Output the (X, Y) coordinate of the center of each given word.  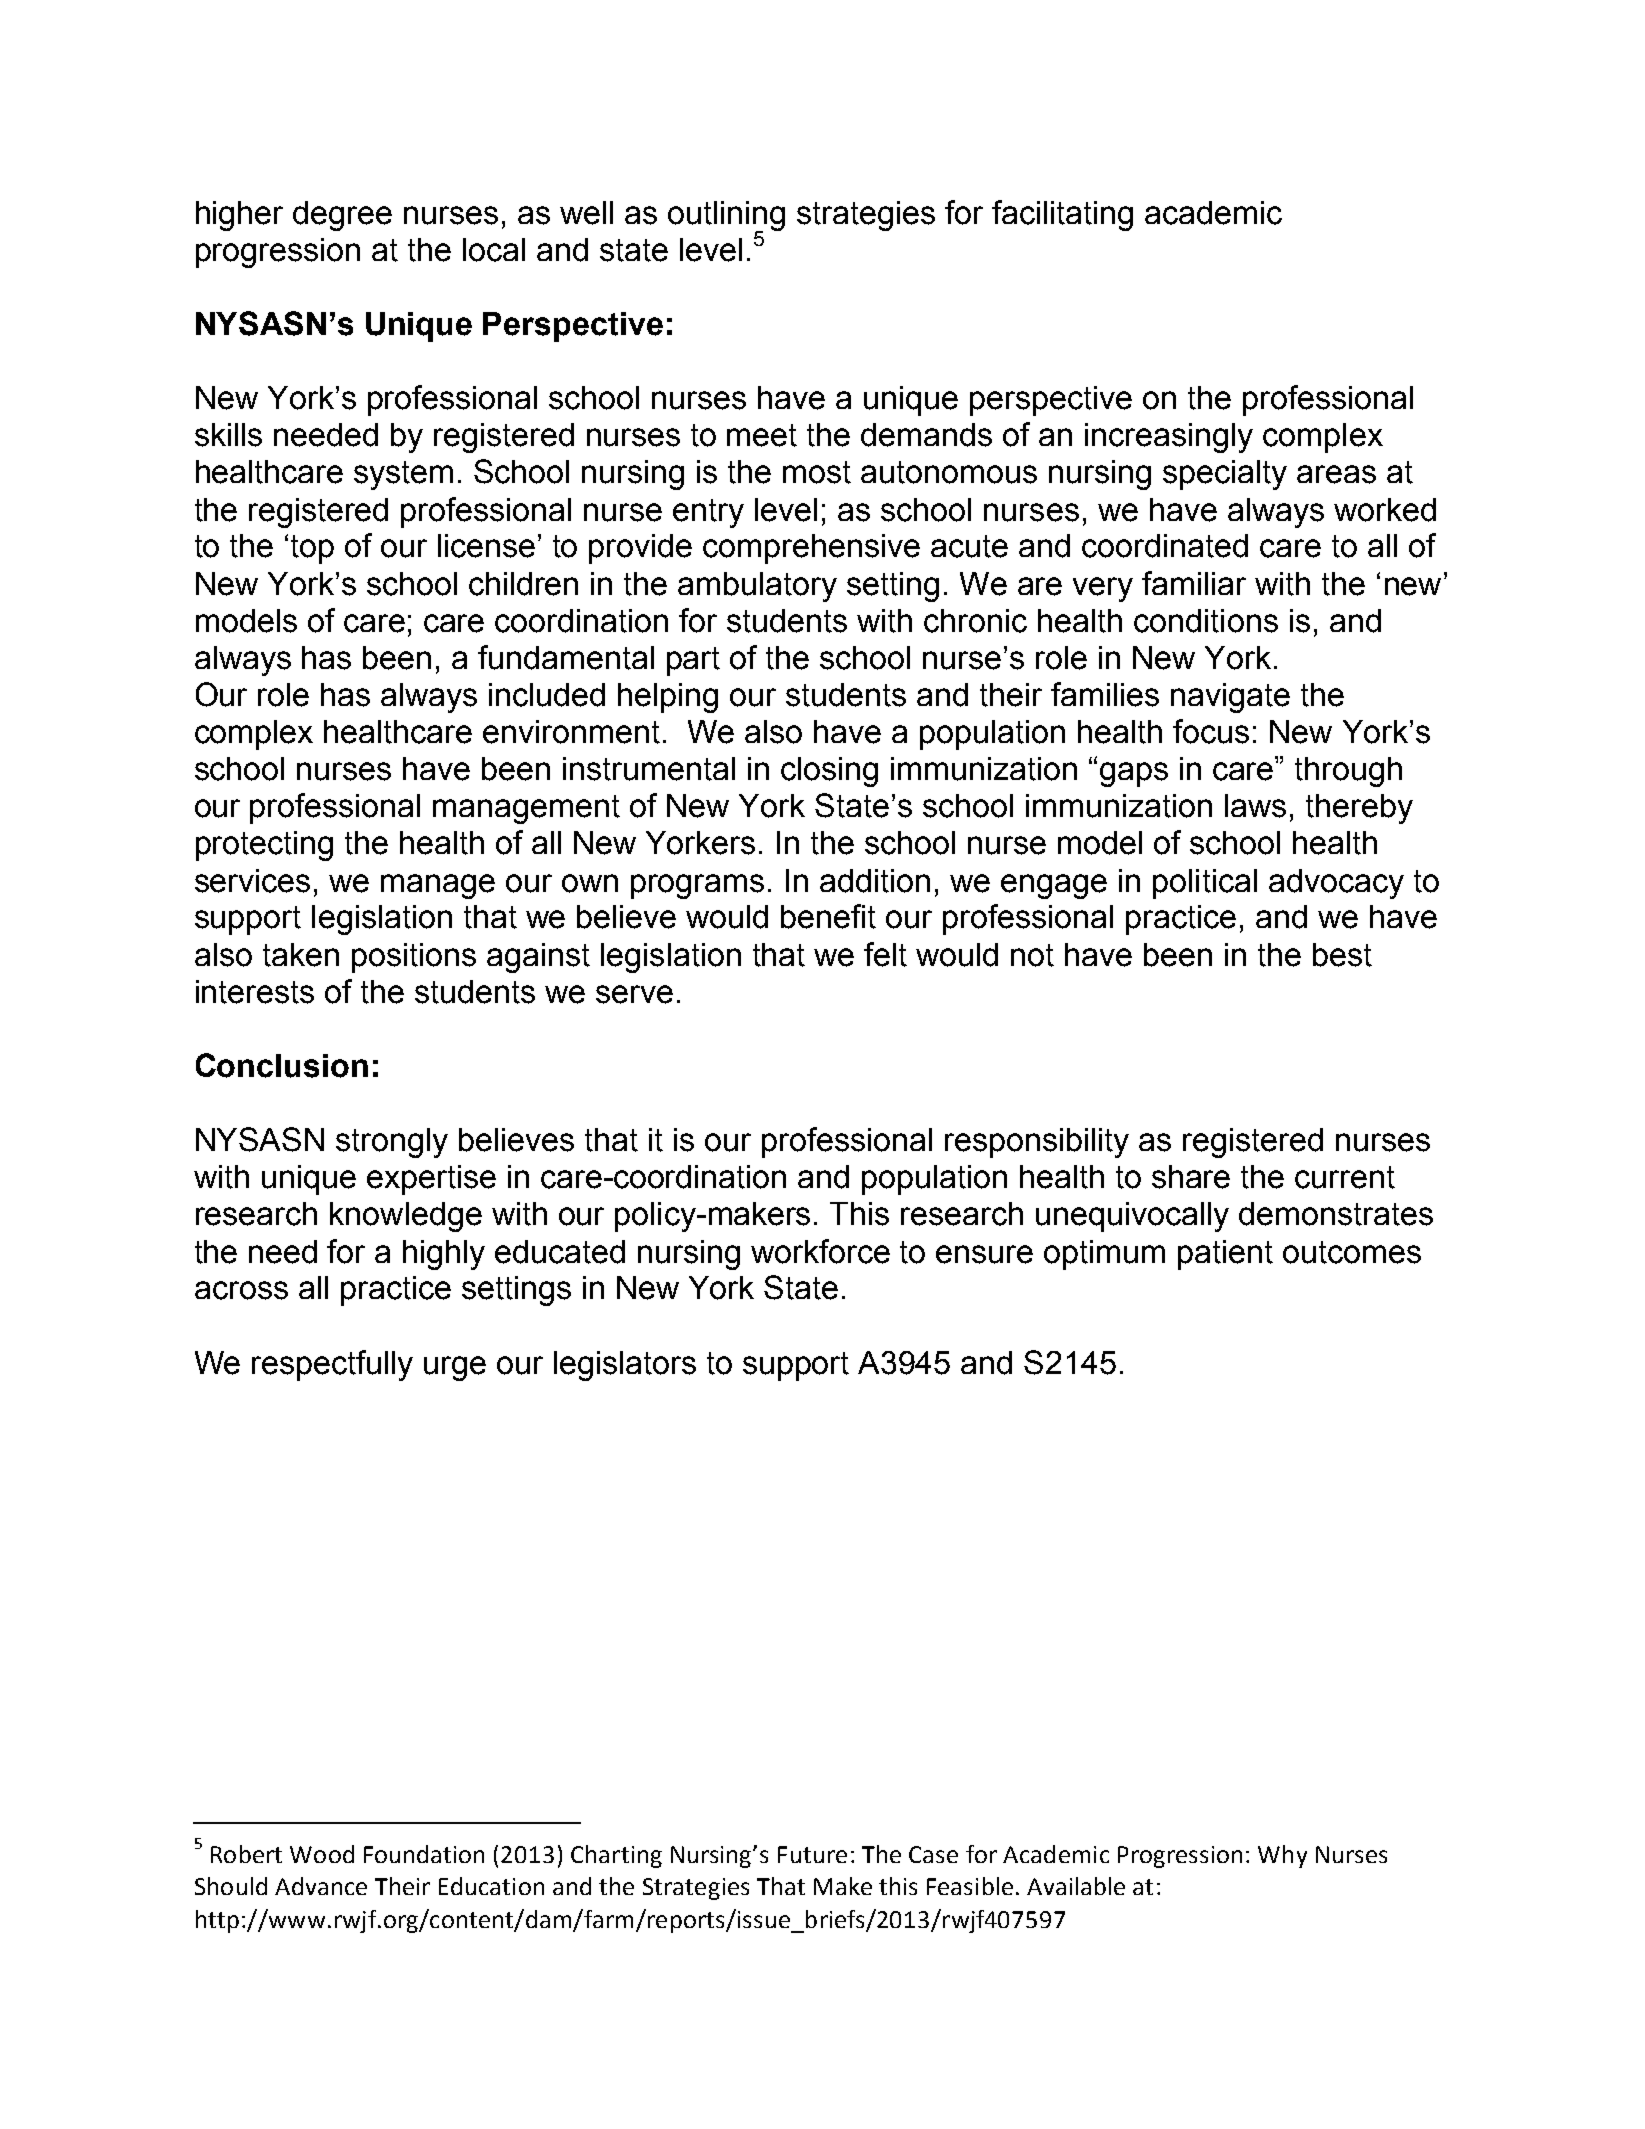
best (1342, 955)
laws (1255, 806)
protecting (264, 846)
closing (829, 772)
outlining (726, 217)
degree (342, 216)
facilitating (1062, 215)
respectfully (332, 1365)
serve (634, 994)
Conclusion (282, 1065)
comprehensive (811, 549)
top (312, 549)
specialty (1225, 475)
